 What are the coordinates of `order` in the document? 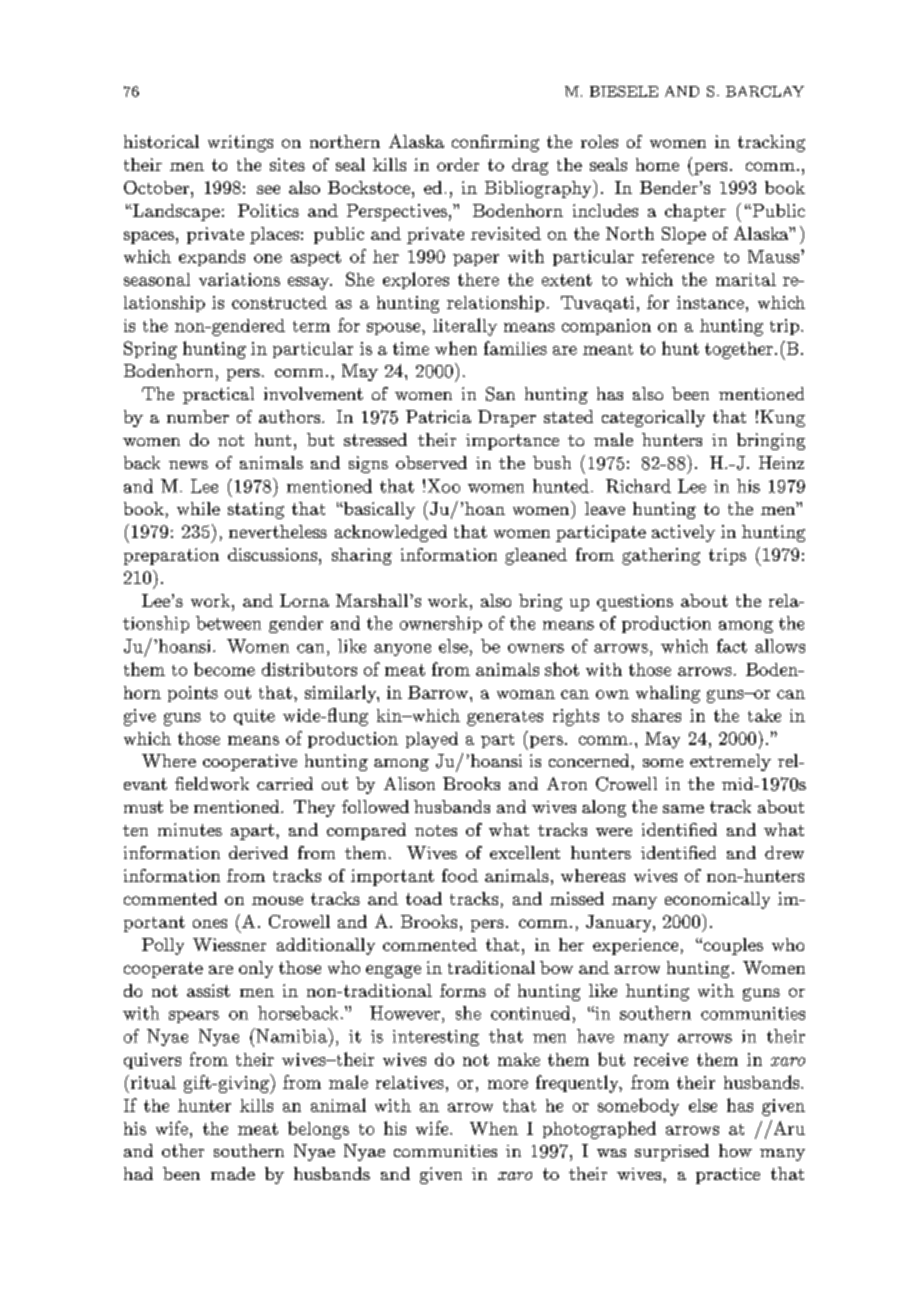 It's located at (458, 164).
